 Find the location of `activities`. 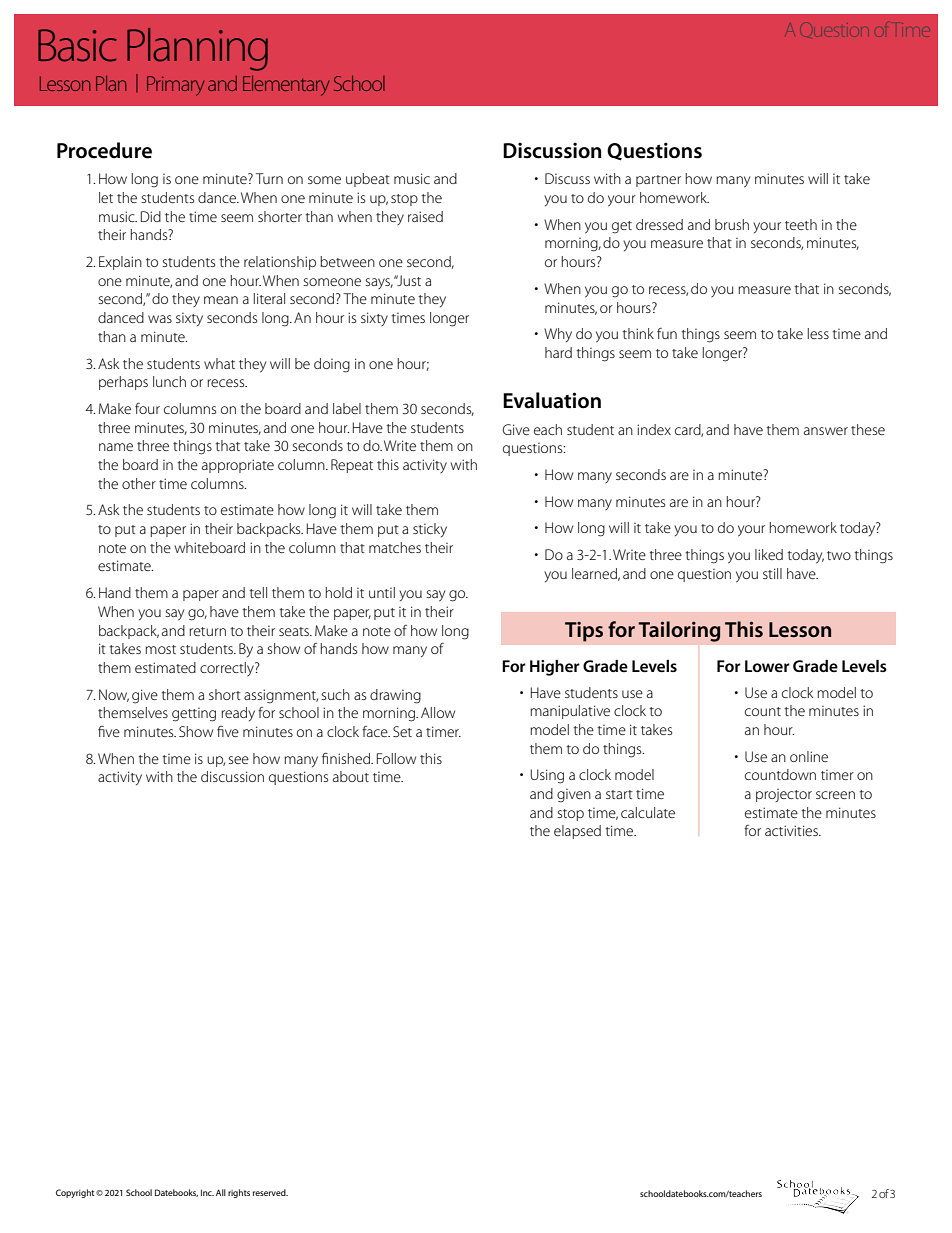

activities is located at coordinates (792, 830).
